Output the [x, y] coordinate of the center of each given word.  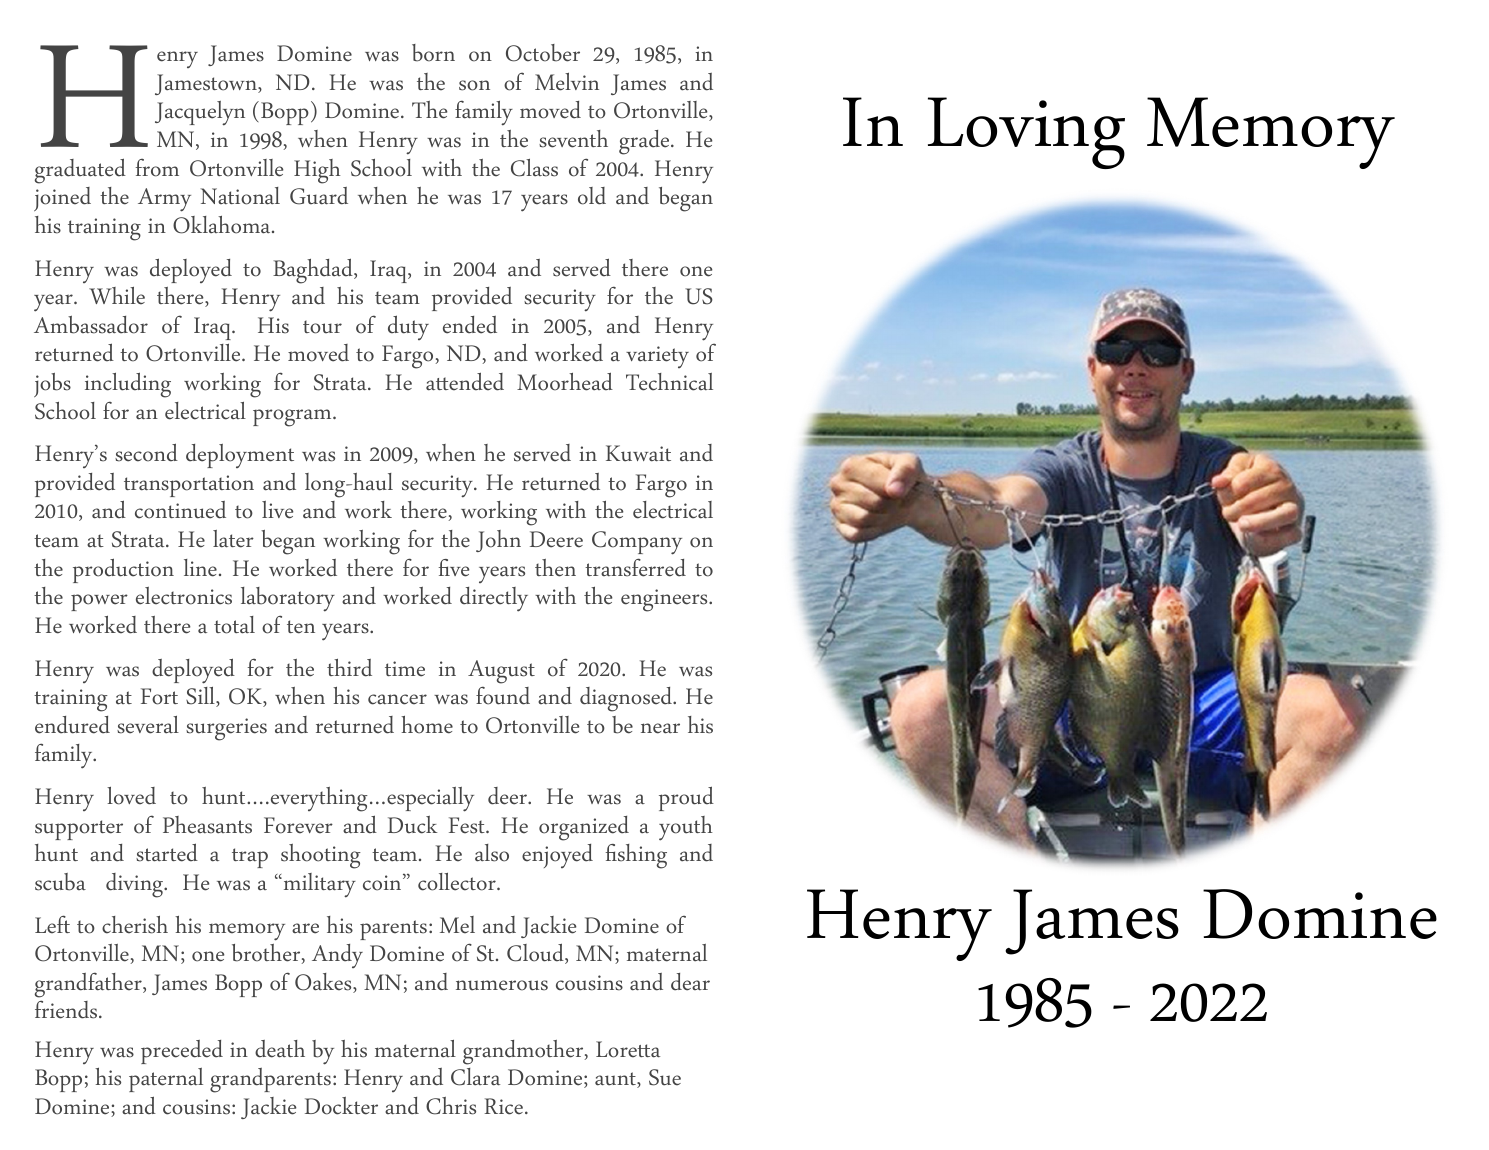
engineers [665, 600]
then [555, 568]
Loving [1026, 133]
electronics [184, 596]
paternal [166, 1080]
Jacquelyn [200, 113]
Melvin [567, 81]
